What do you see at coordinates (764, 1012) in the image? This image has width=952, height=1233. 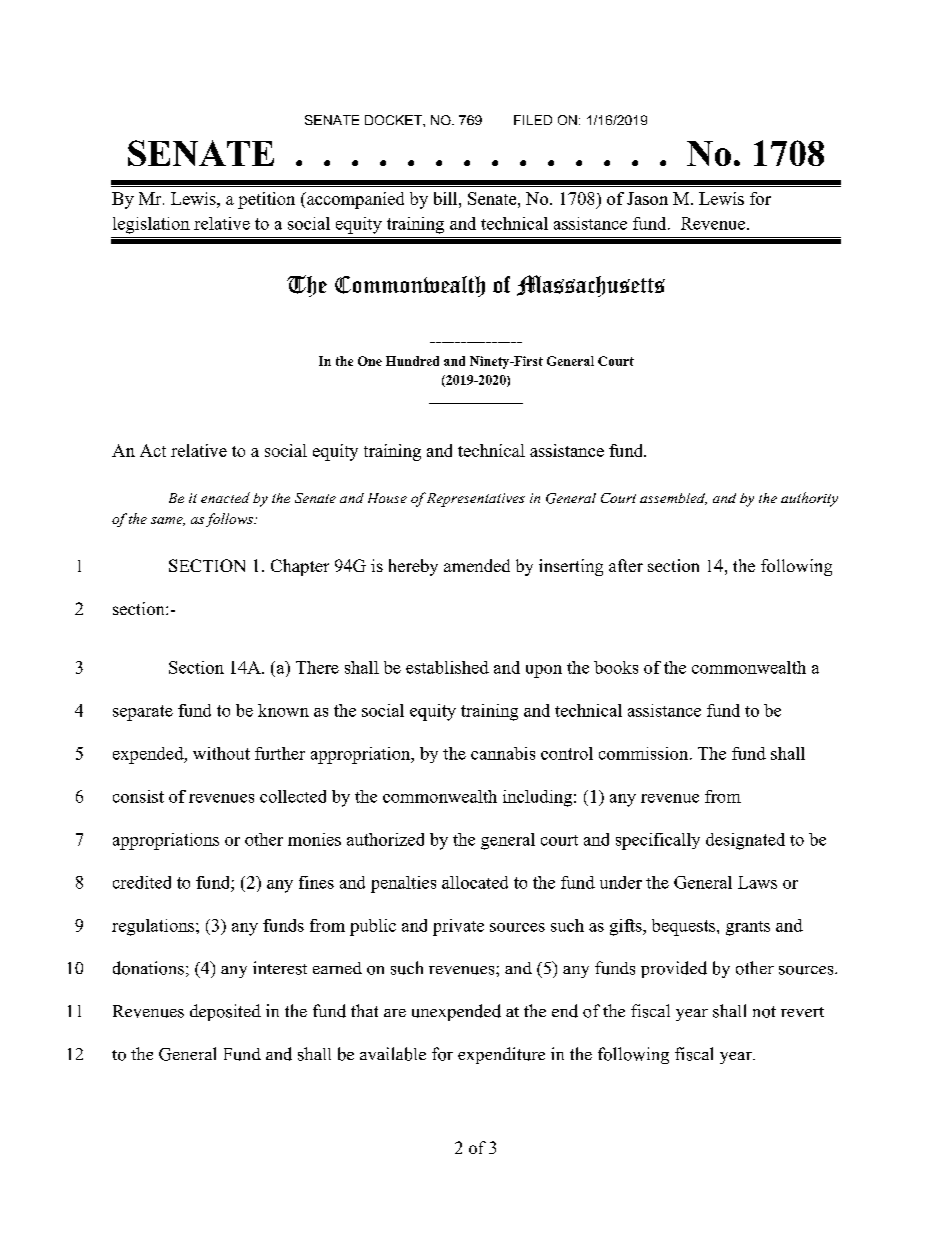 I see `not` at bounding box center [764, 1012].
